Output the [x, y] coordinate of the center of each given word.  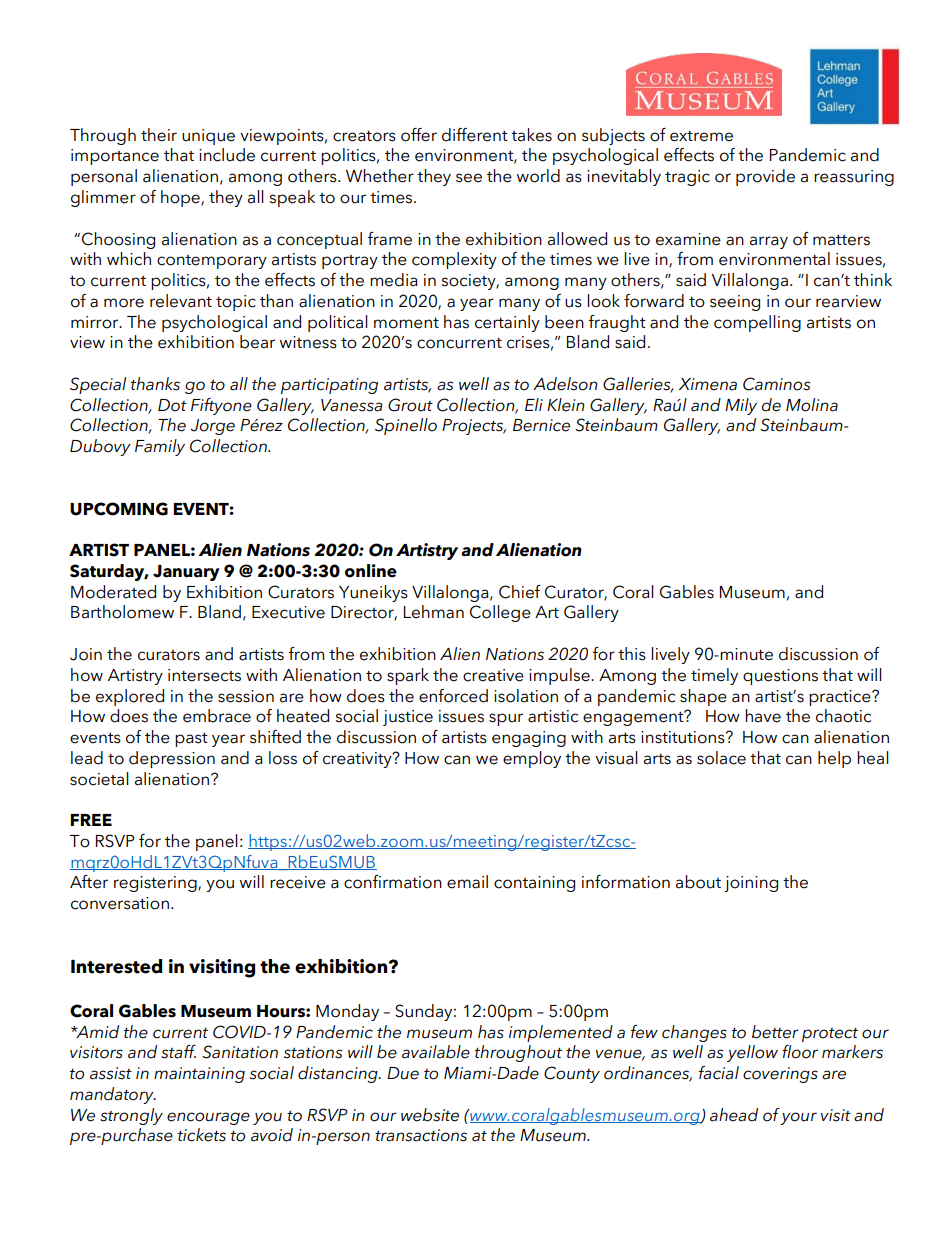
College [500, 613]
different [475, 135]
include [227, 155]
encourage [208, 1118]
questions [780, 677]
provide [765, 177]
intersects [204, 675]
